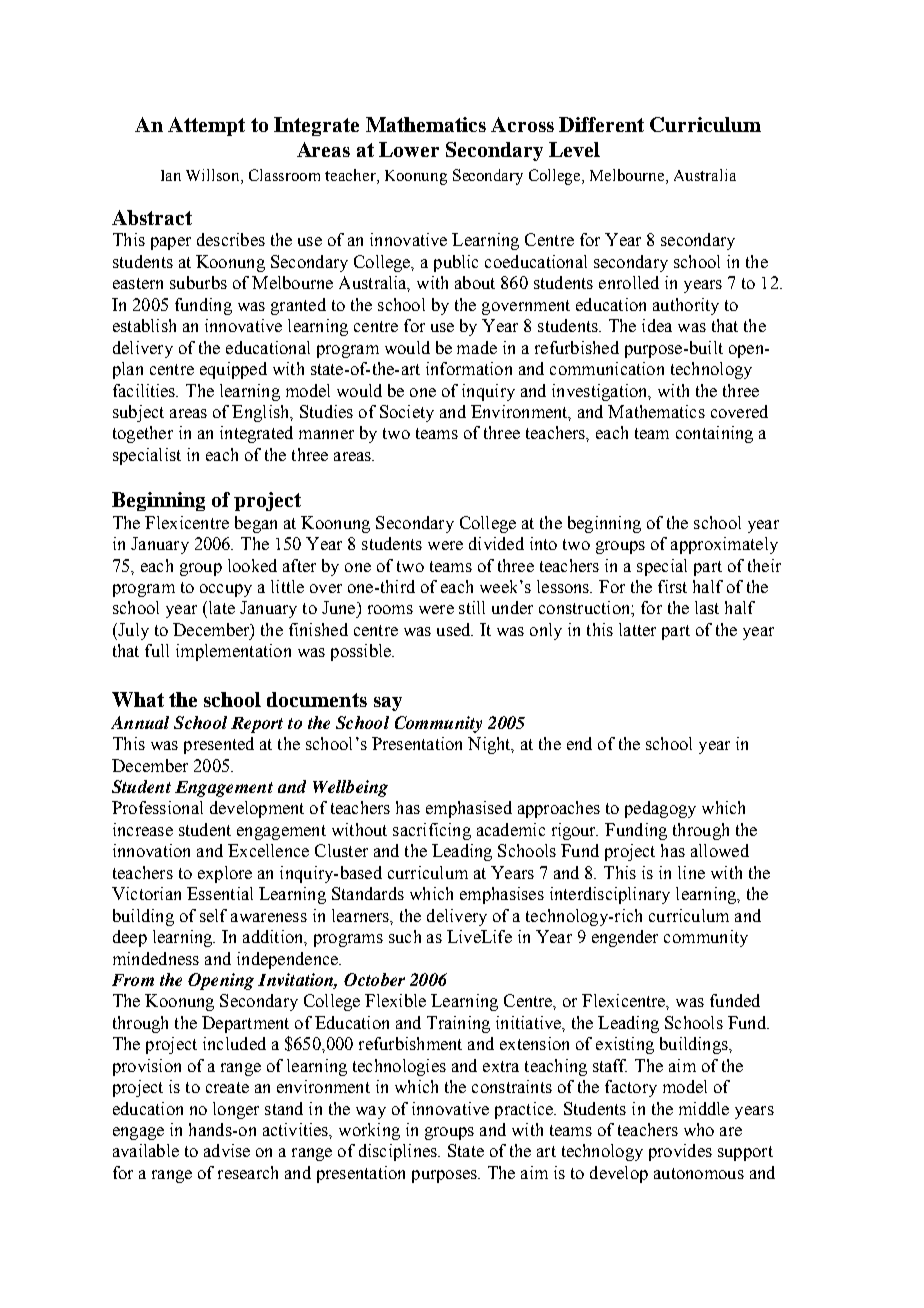 This screenshot has height=1308, width=924. I want to click on Professional, so click(157, 807).
